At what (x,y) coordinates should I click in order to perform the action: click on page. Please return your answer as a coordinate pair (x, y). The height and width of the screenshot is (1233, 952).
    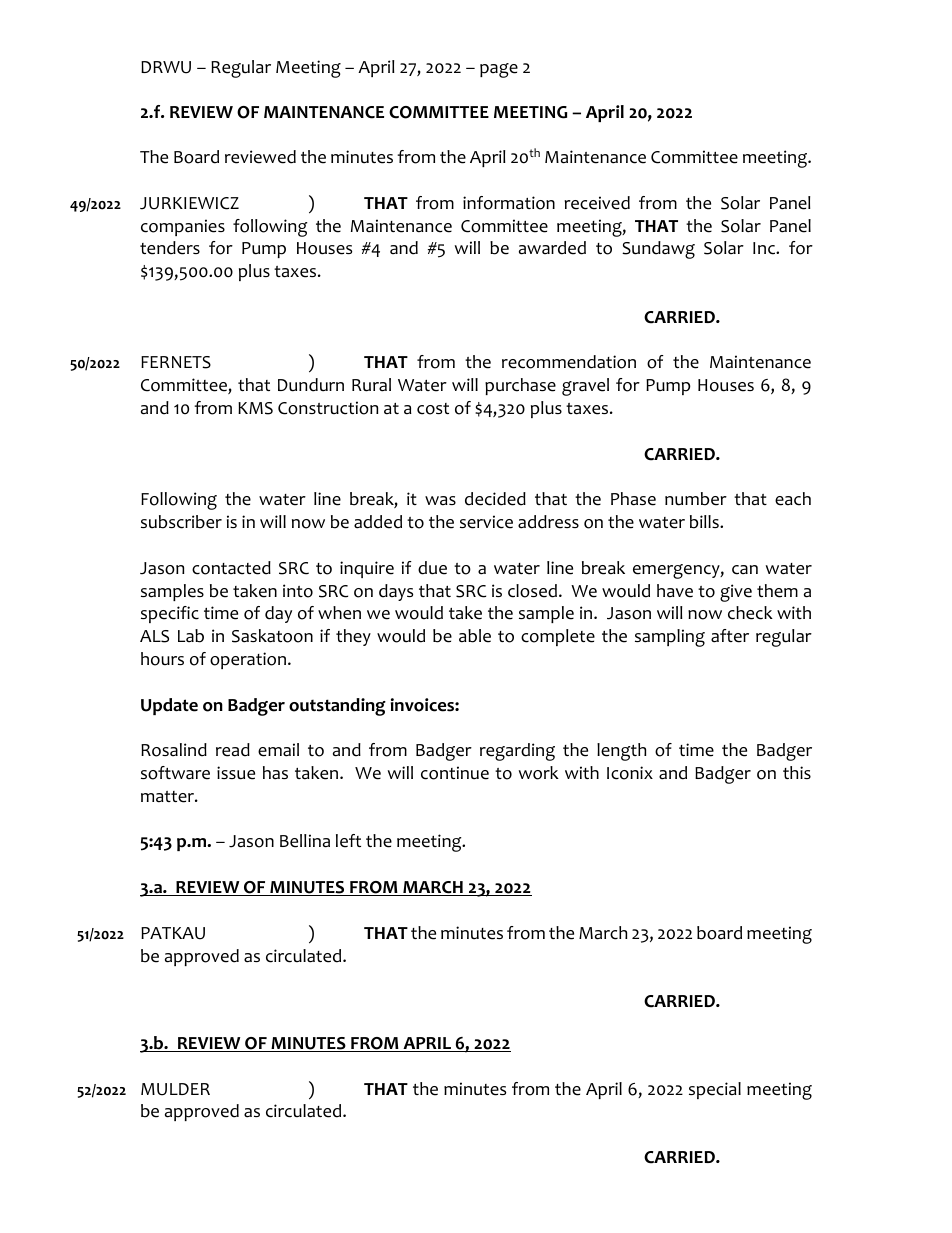
    Looking at the image, I should click on (499, 70).
